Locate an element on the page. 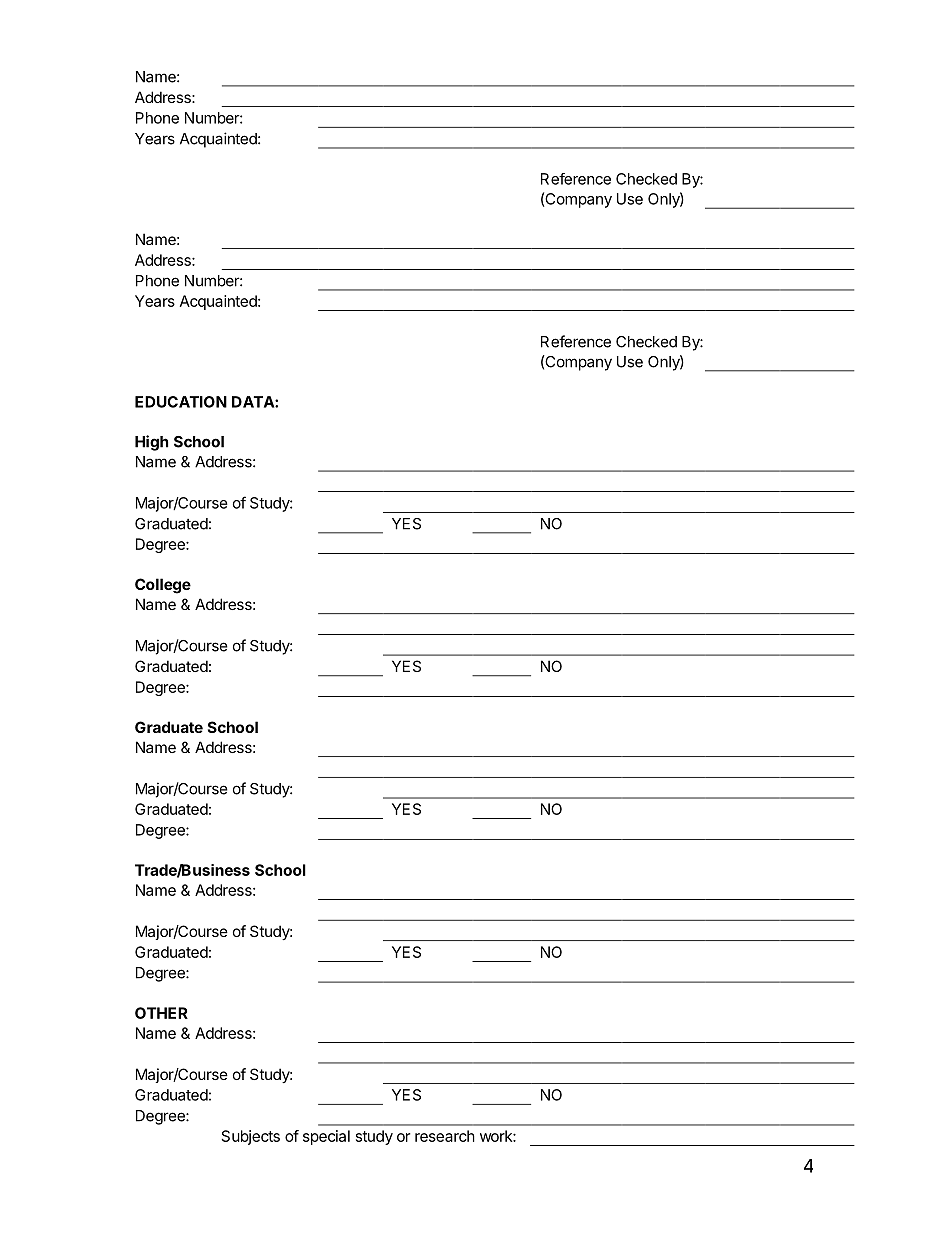 Image resolution: width=952 pixels, height=1233 pixels. EDUCATION is located at coordinates (181, 402).
